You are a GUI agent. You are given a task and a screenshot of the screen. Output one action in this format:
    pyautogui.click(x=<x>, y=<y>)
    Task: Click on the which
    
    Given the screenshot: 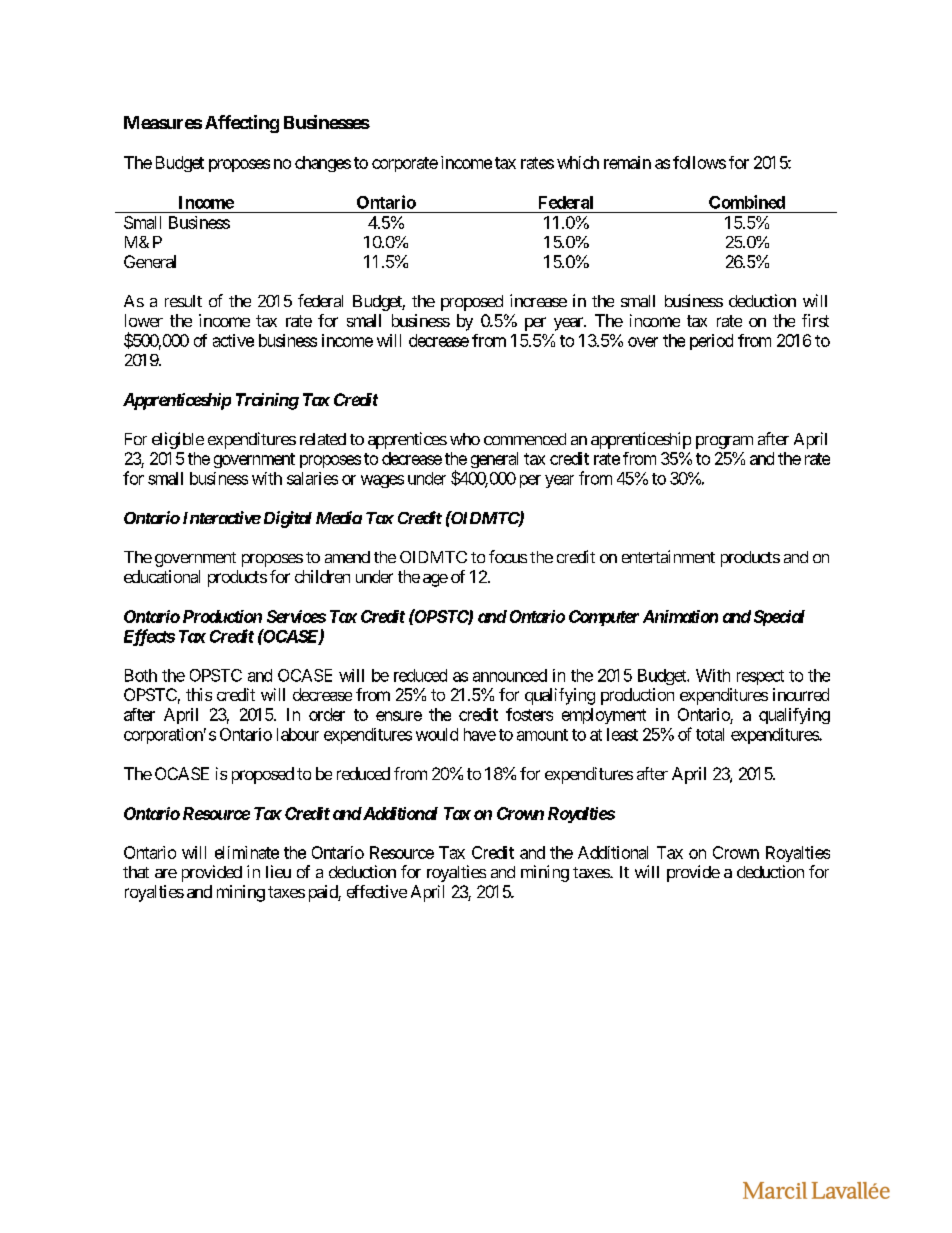 What is the action you would take?
    pyautogui.click(x=578, y=162)
